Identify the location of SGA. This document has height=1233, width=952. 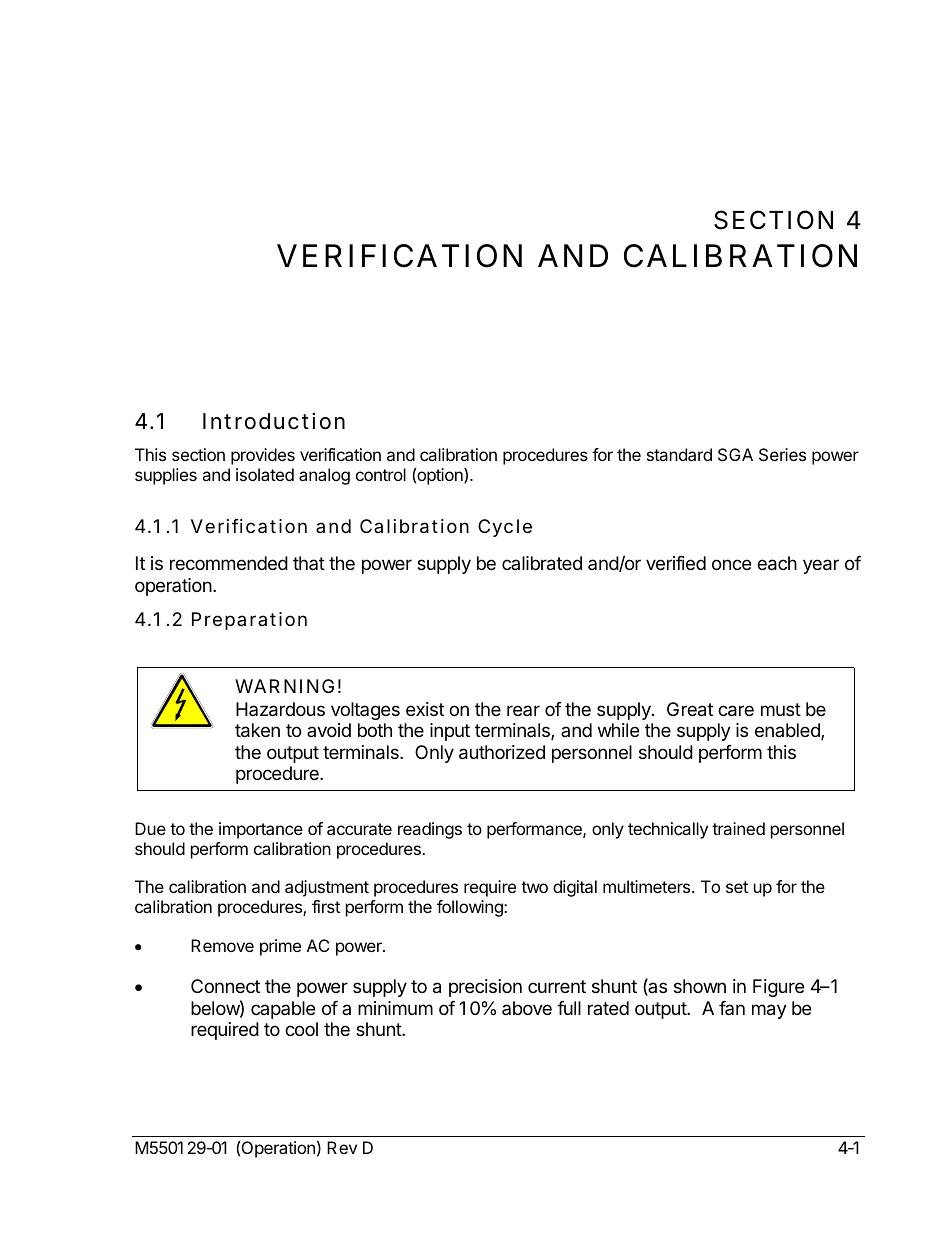
(735, 454).
